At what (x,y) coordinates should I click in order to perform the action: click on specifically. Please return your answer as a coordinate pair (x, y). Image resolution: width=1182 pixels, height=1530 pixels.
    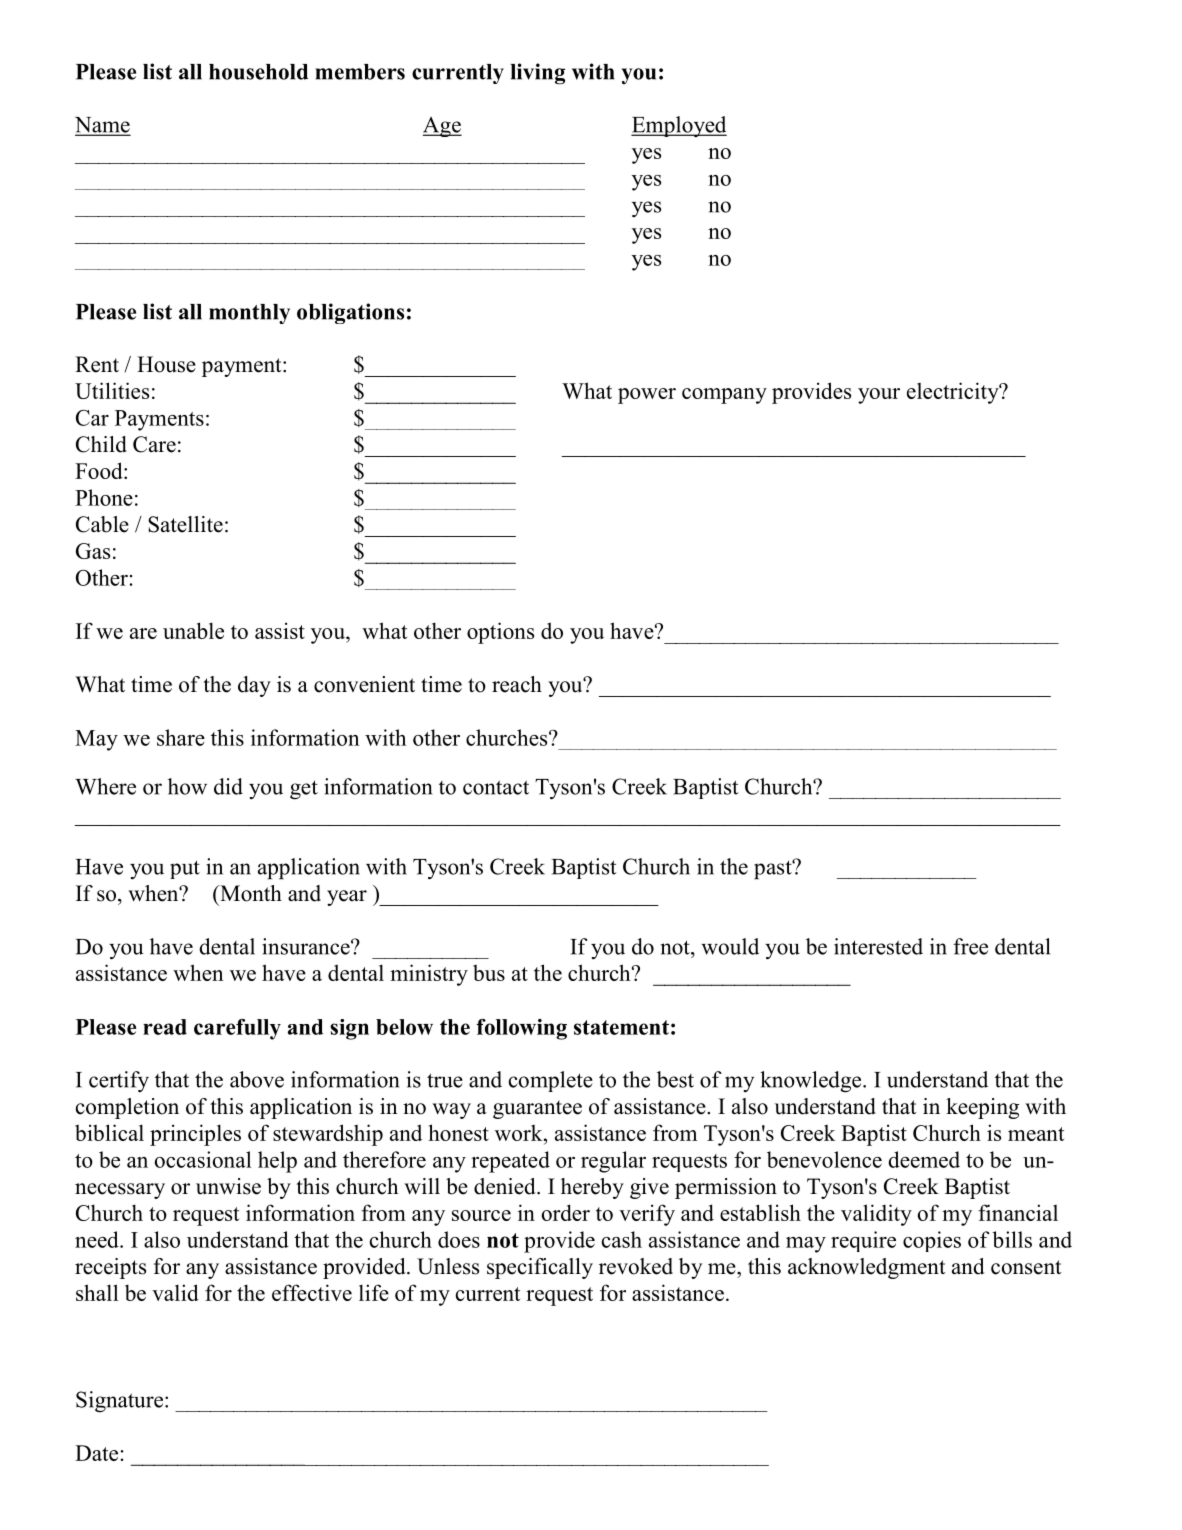
    Looking at the image, I should click on (540, 1268).
